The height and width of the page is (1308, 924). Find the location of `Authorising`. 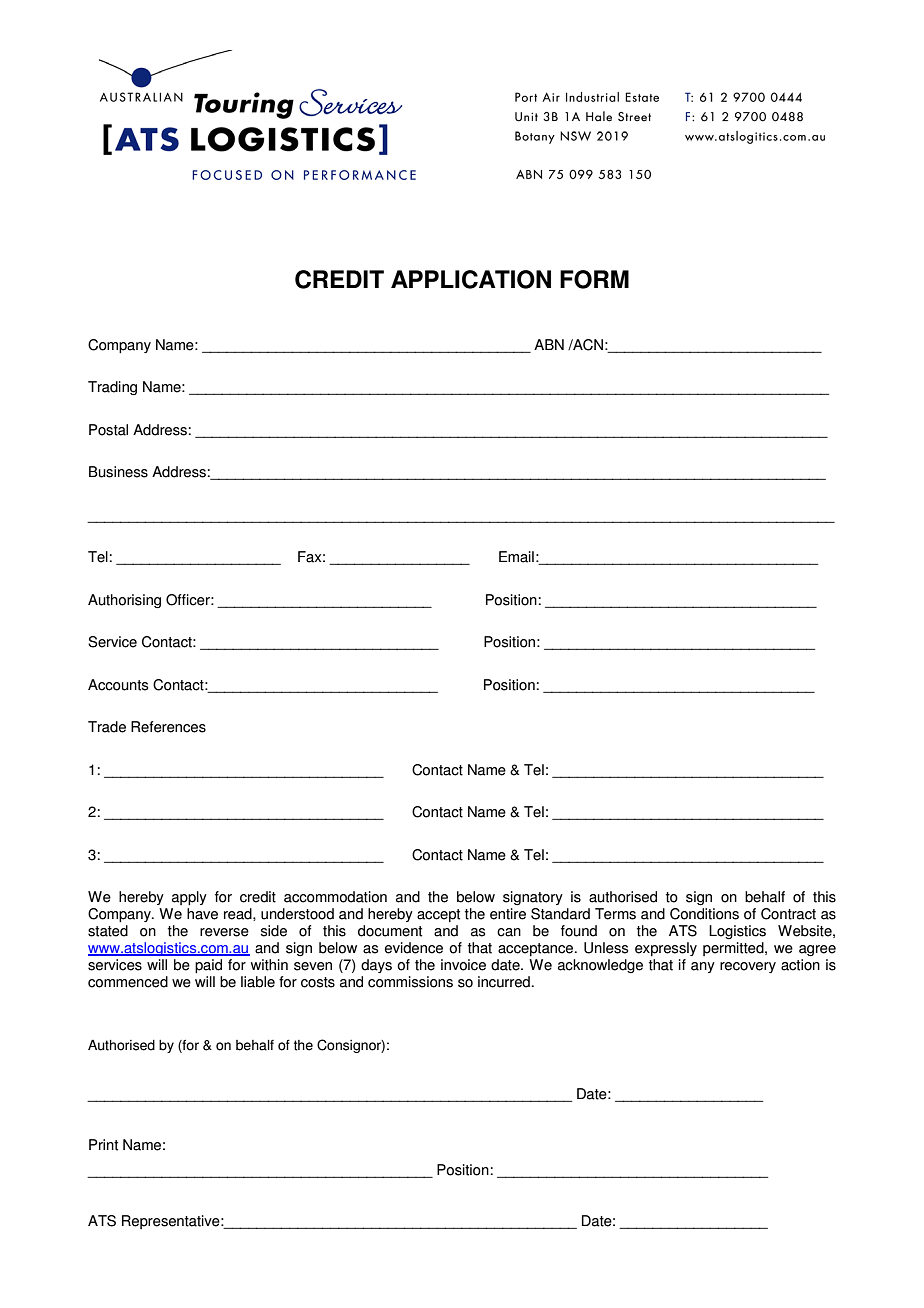

Authorising is located at coordinates (124, 601).
